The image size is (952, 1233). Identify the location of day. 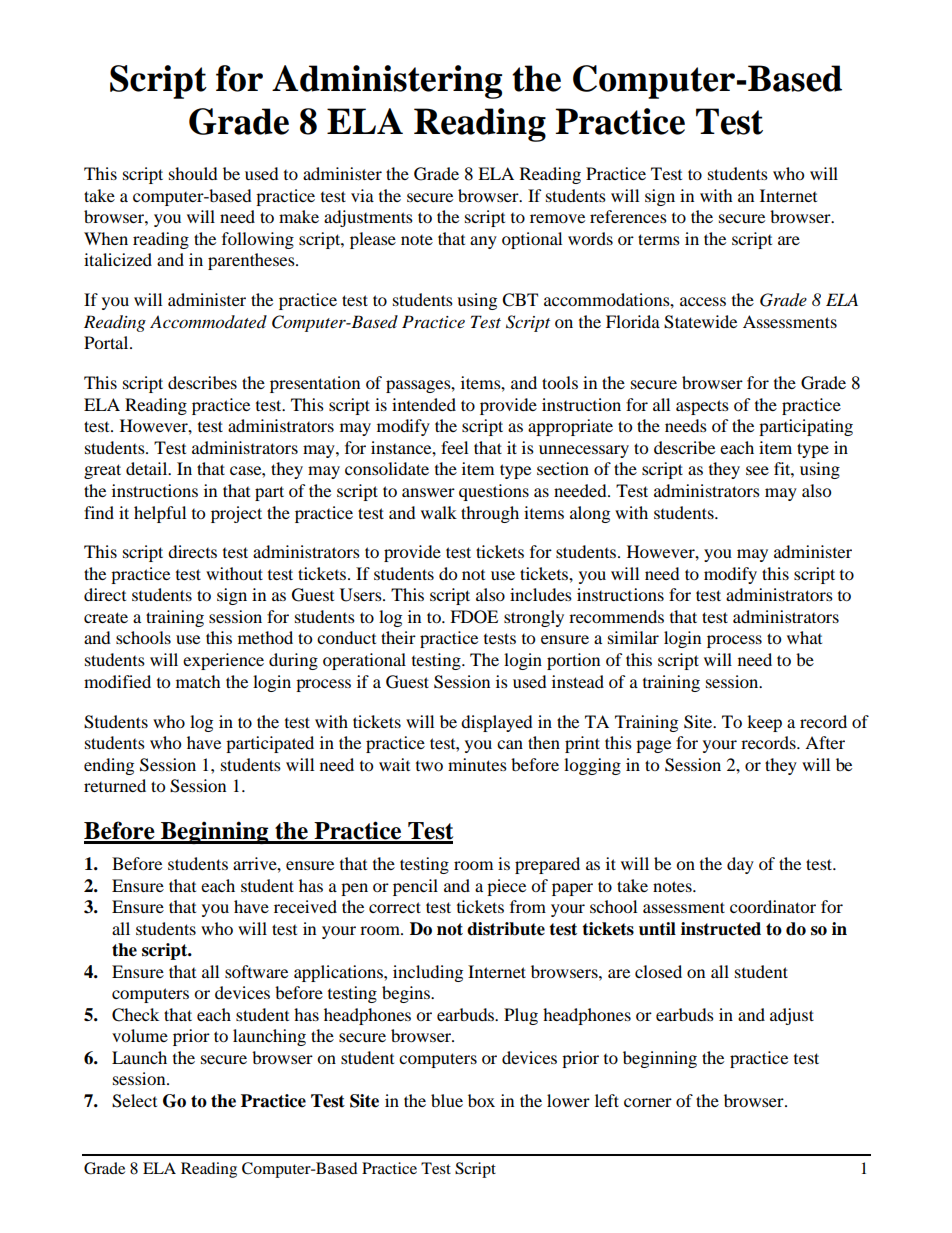
(740, 865).
